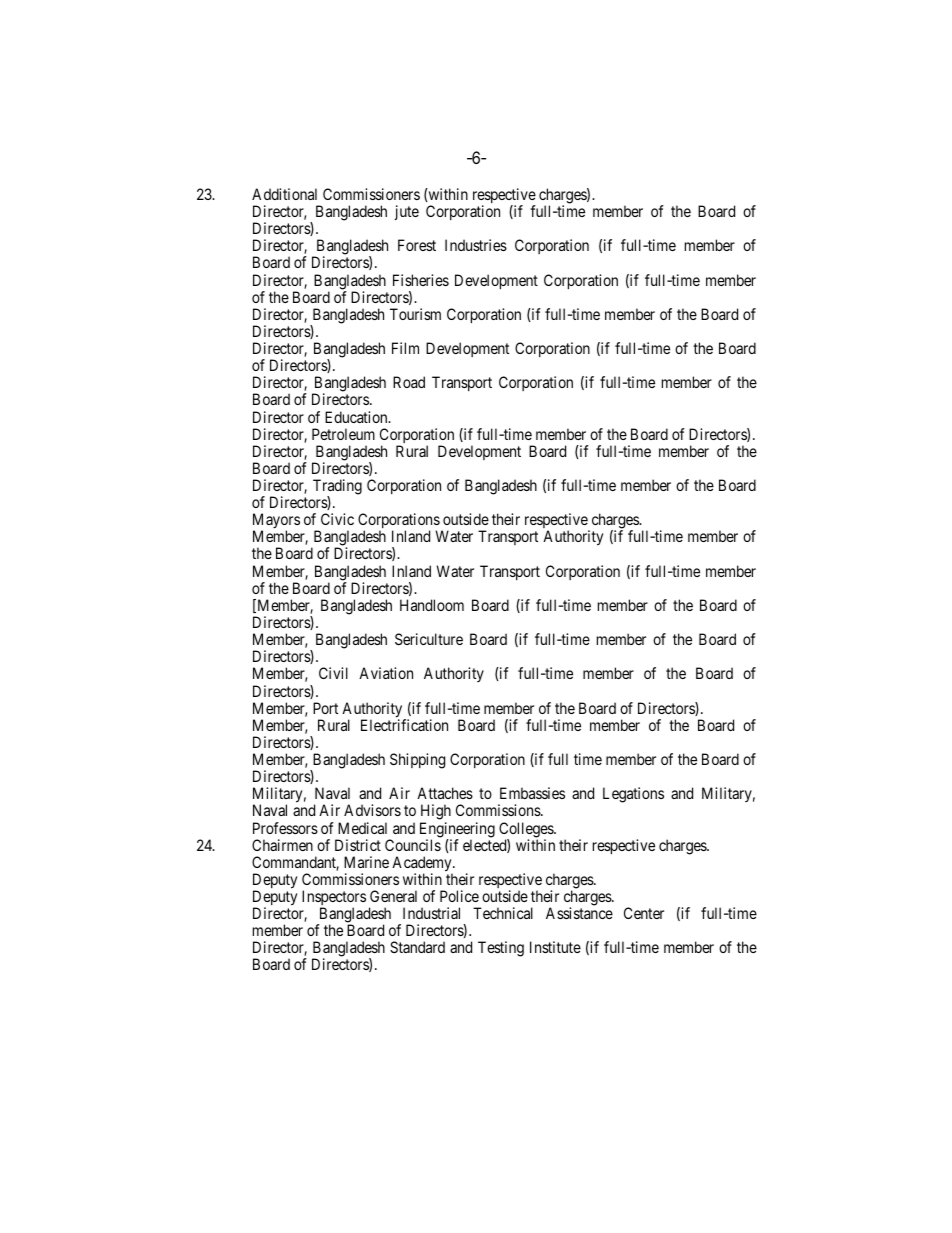 This screenshot has height=1233, width=952. I want to click on Mayors, so click(276, 522).
